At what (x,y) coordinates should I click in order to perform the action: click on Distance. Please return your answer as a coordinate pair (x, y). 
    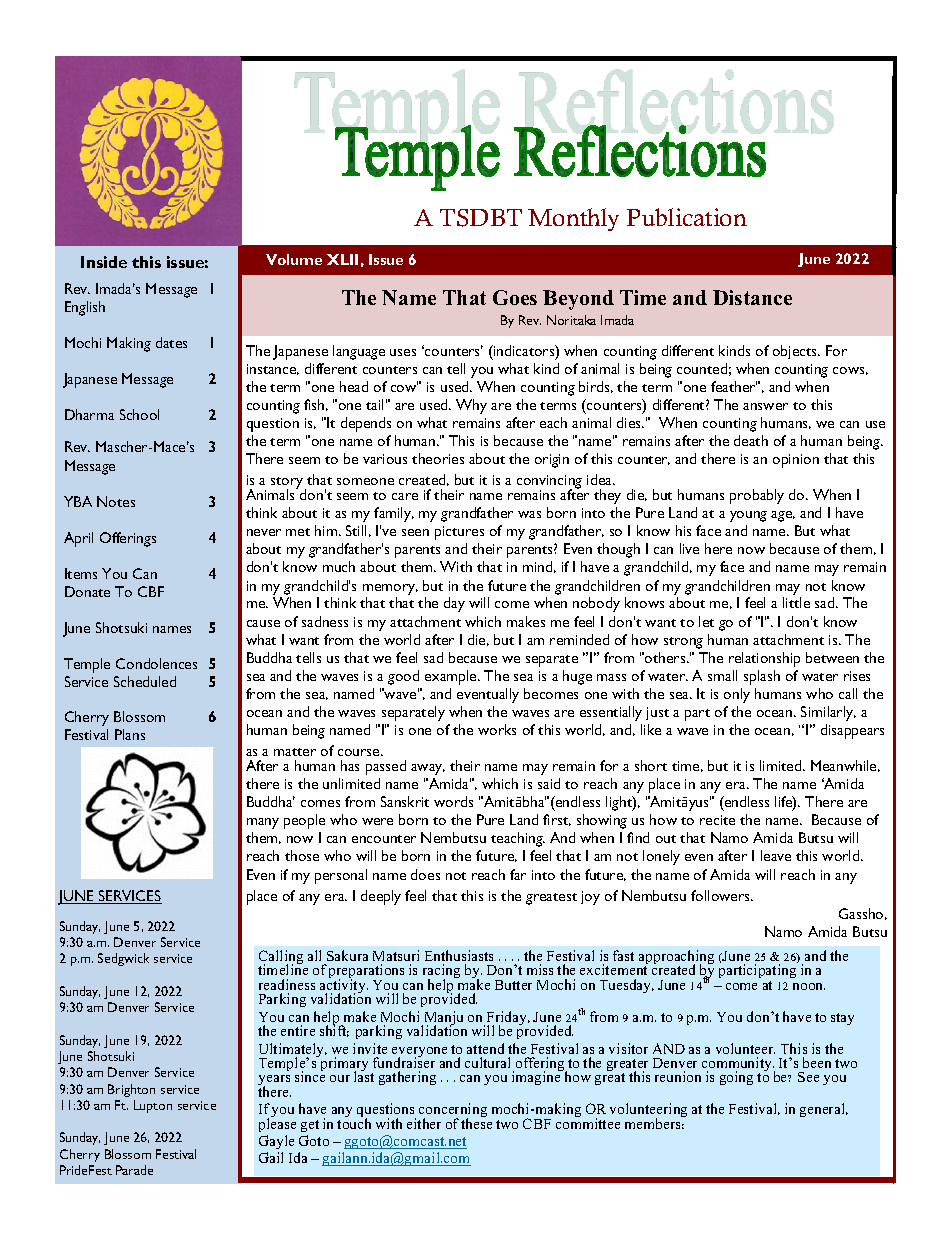
    Looking at the image, I should click on (752, 297).
